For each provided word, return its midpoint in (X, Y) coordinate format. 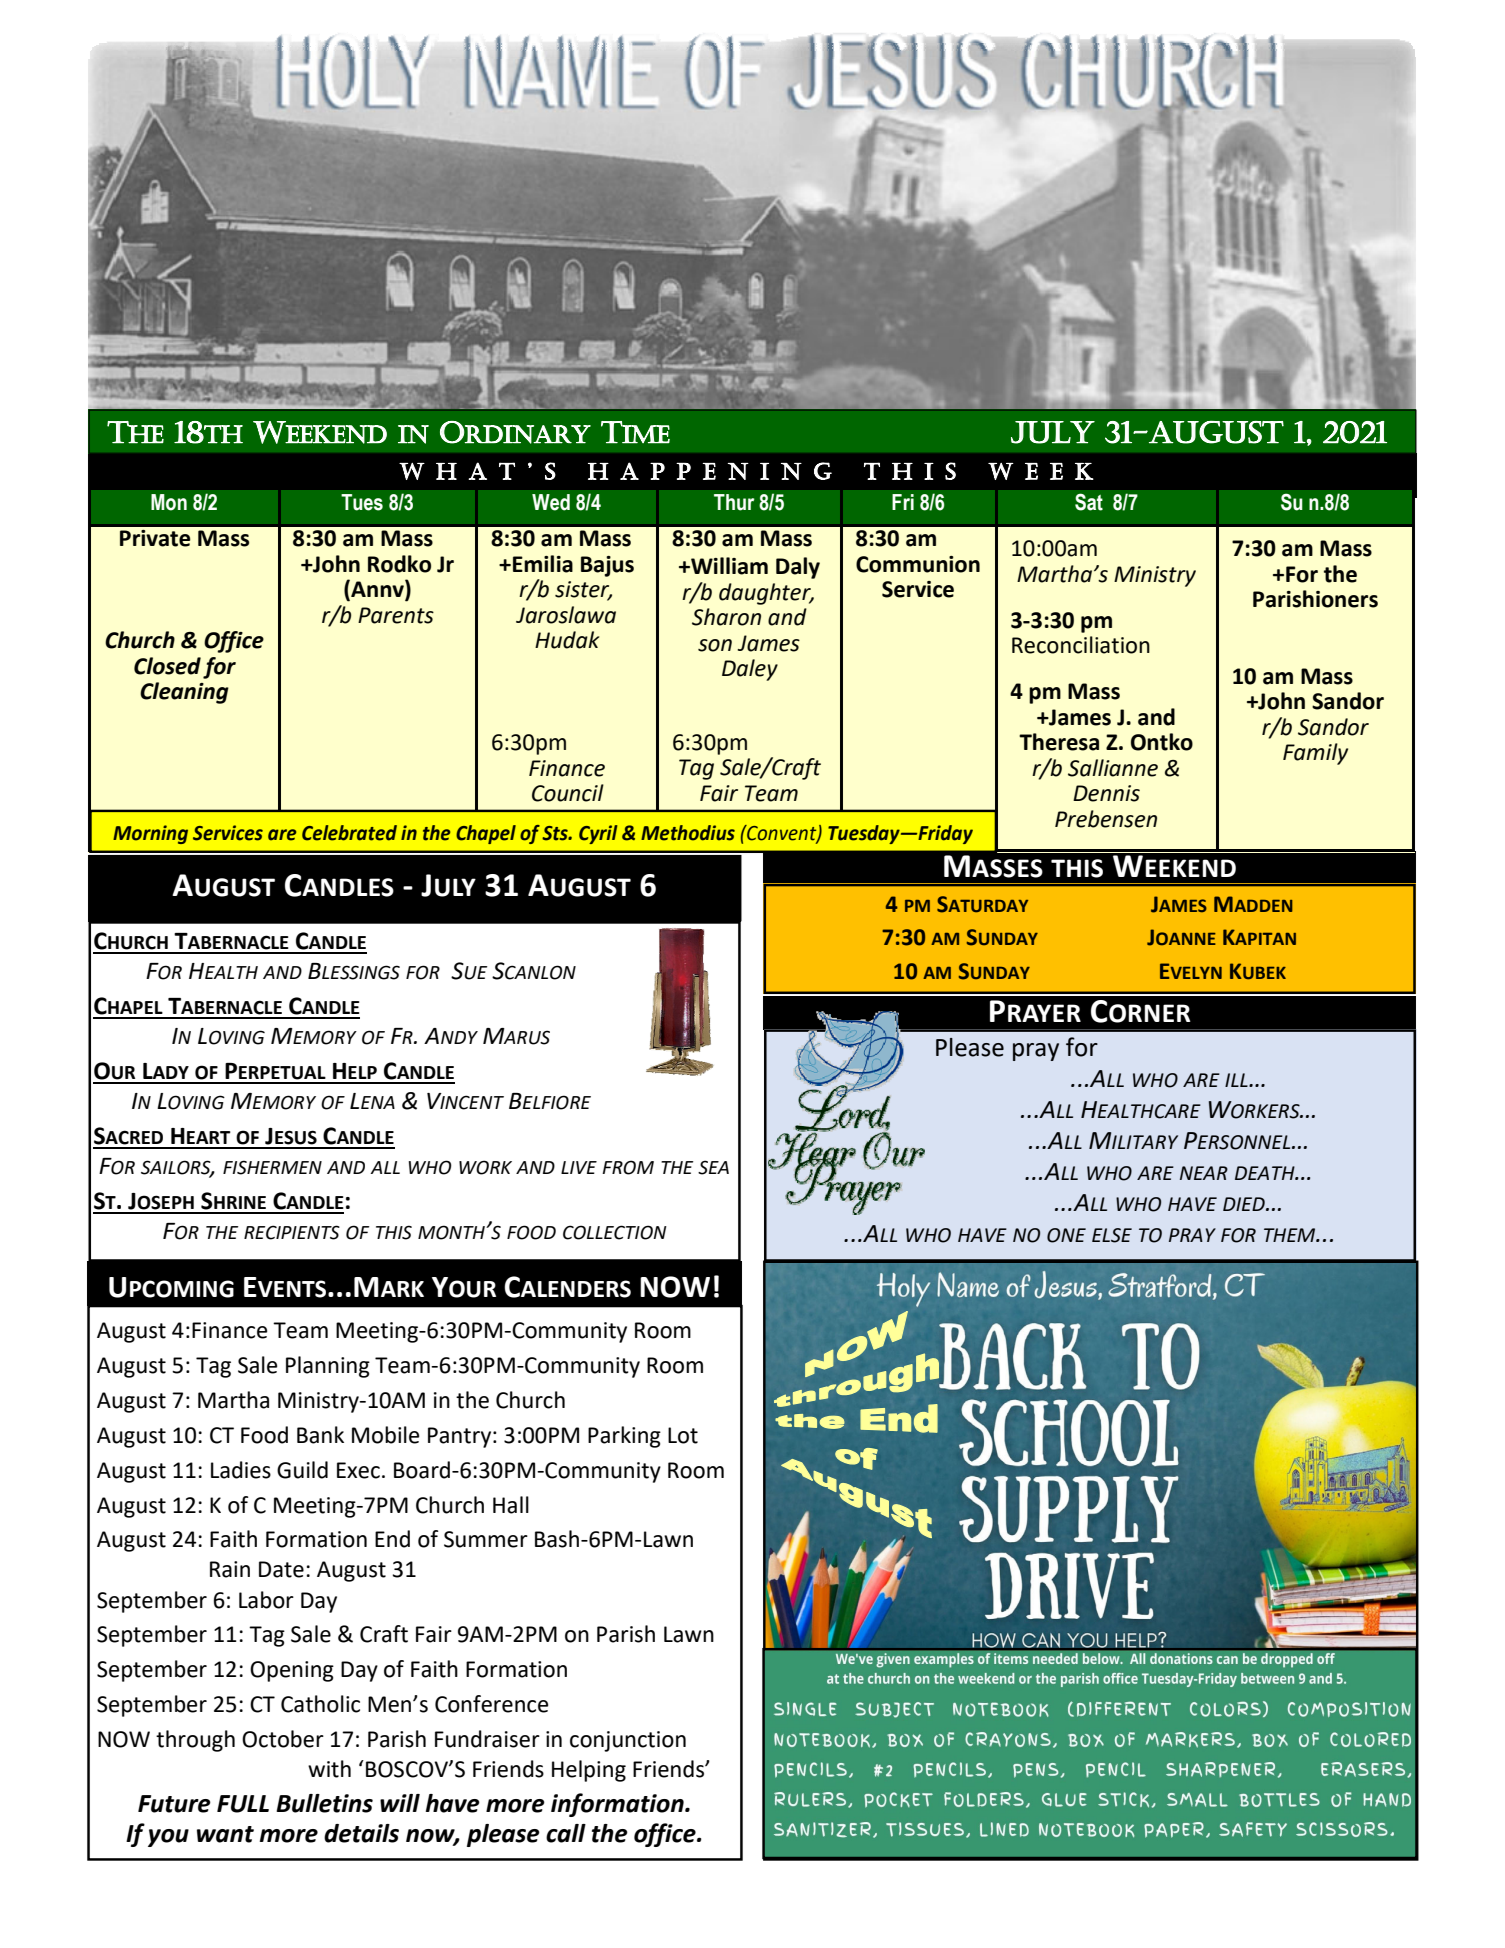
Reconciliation (1081, 645)
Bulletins (324, 1803)
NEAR (1204, 1173)
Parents (396, 615)
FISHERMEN (272, 1167)
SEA (713, 1167)
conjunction (628, 1741)
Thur (734, 502)
